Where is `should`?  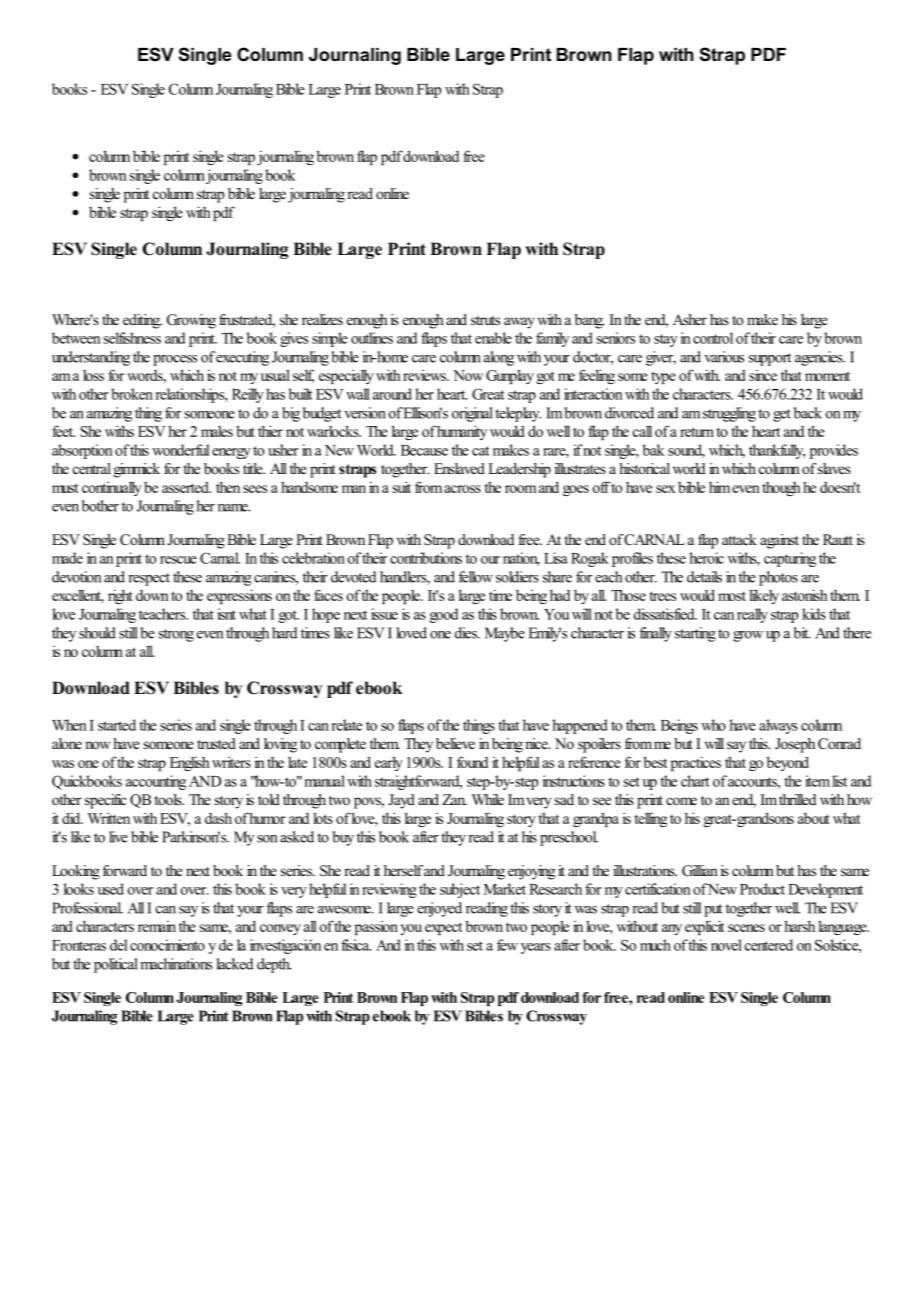 should is located at coordinates (97, 633).
